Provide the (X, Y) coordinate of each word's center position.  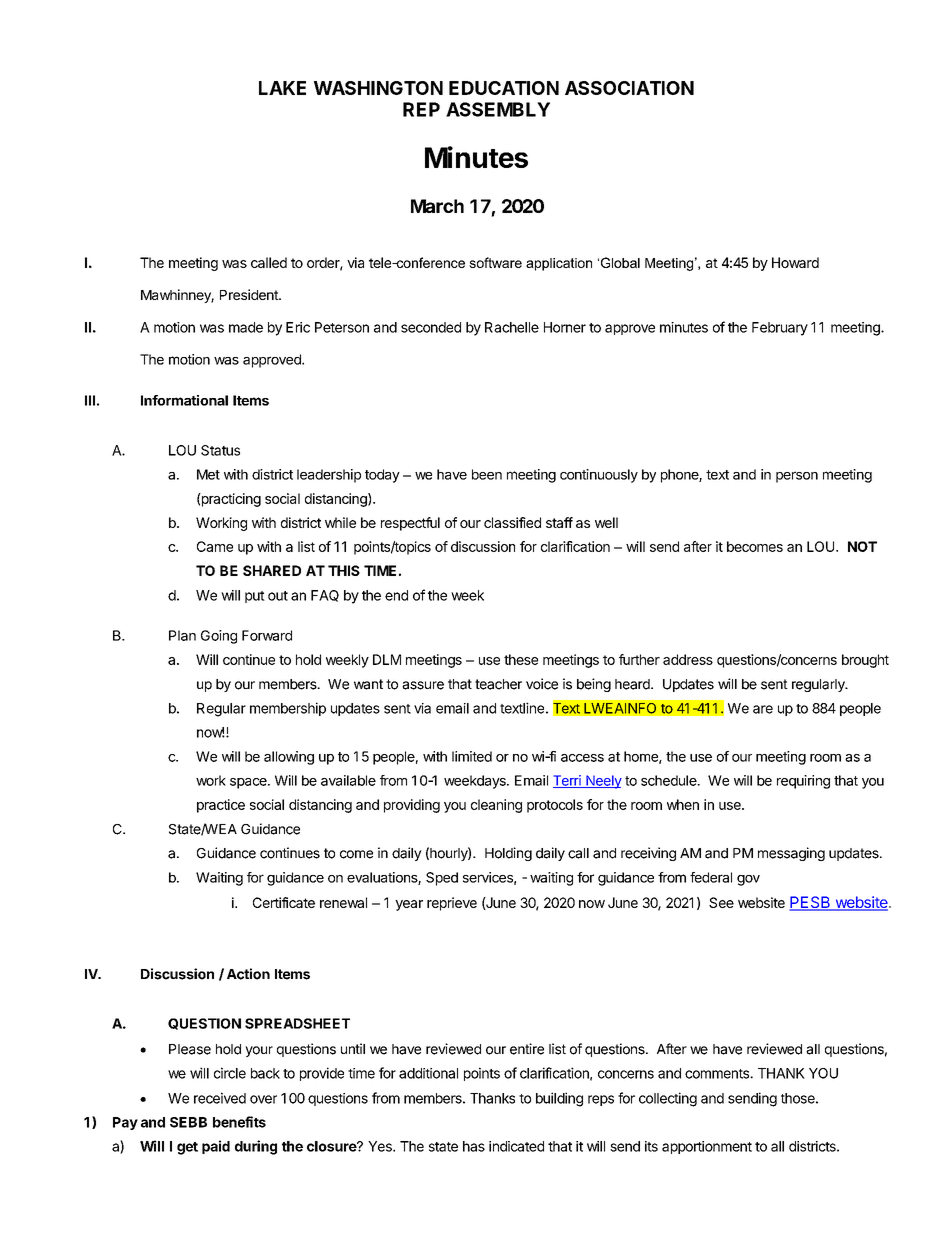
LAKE (282, 88)
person (797, 477)
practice (221, 806)
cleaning (496, 806)
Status (220, 450)
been (487, 474)
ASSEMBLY (498, 109)
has (474, 1146)
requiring (803, 782)
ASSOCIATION (629, 88)
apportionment (707, 1147)
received (220, 1098)
